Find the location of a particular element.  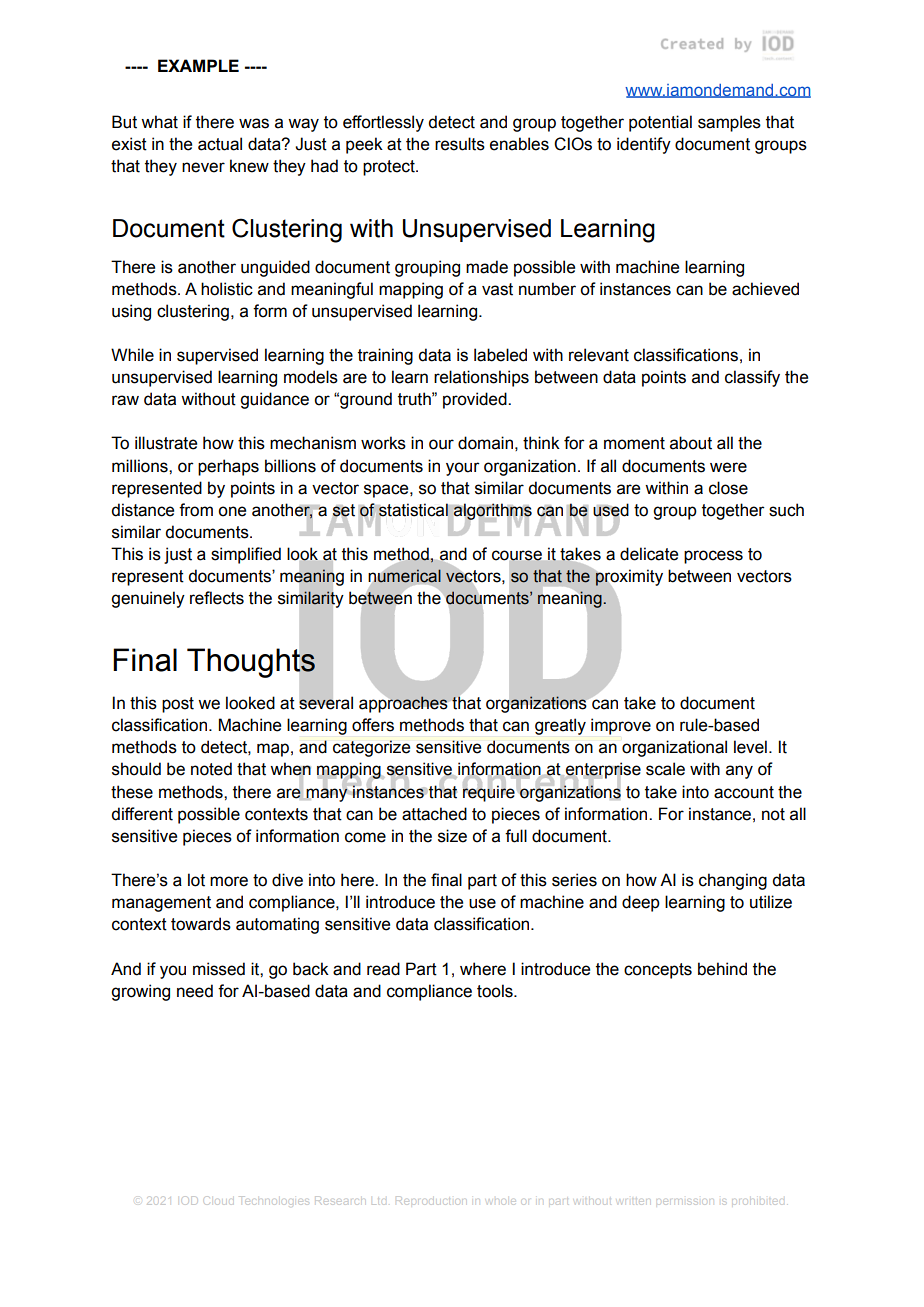

EXAMPLE is located at coordinates (198, 65).
